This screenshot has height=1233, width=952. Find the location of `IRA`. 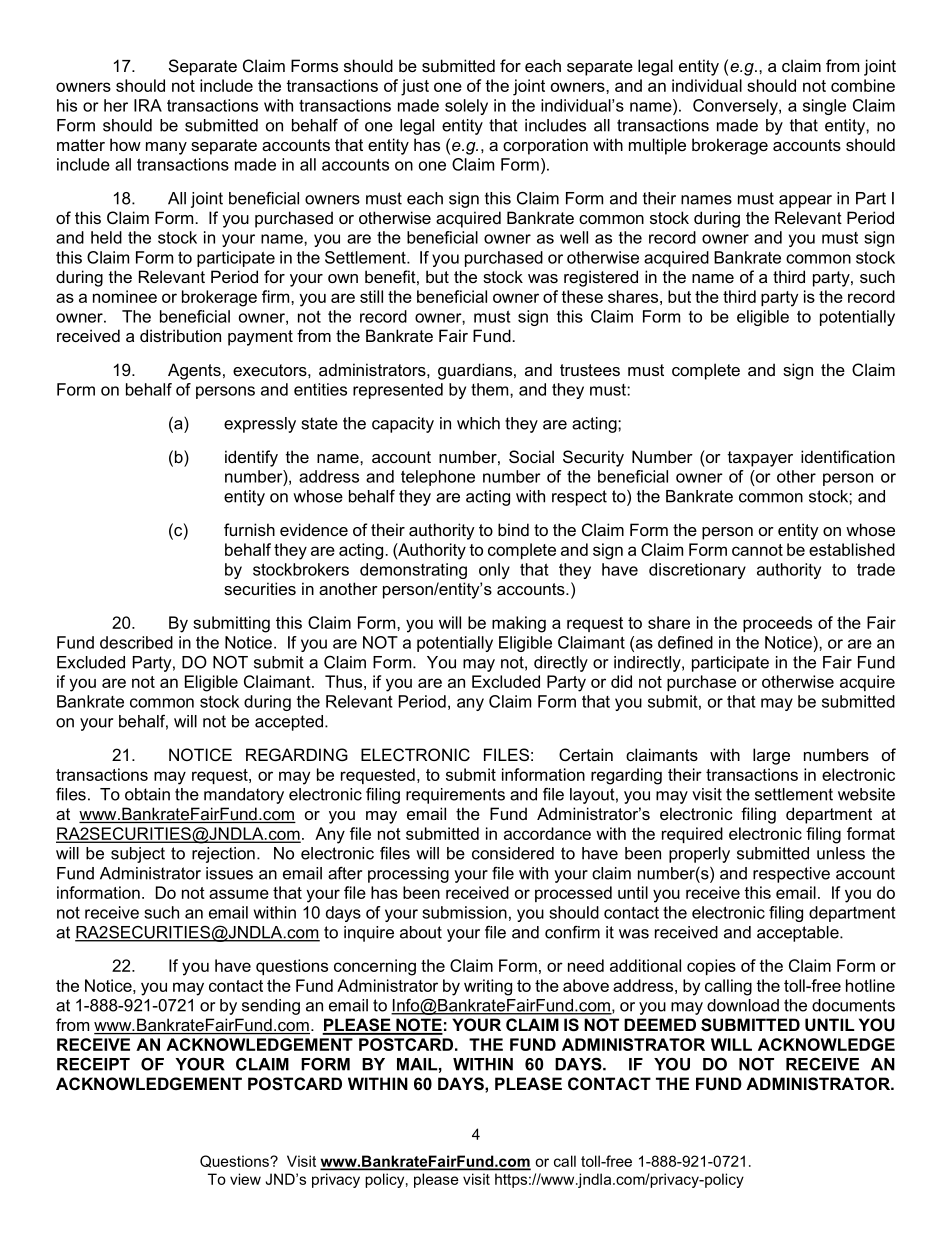

IRA is located at coordinates (148, 105).
